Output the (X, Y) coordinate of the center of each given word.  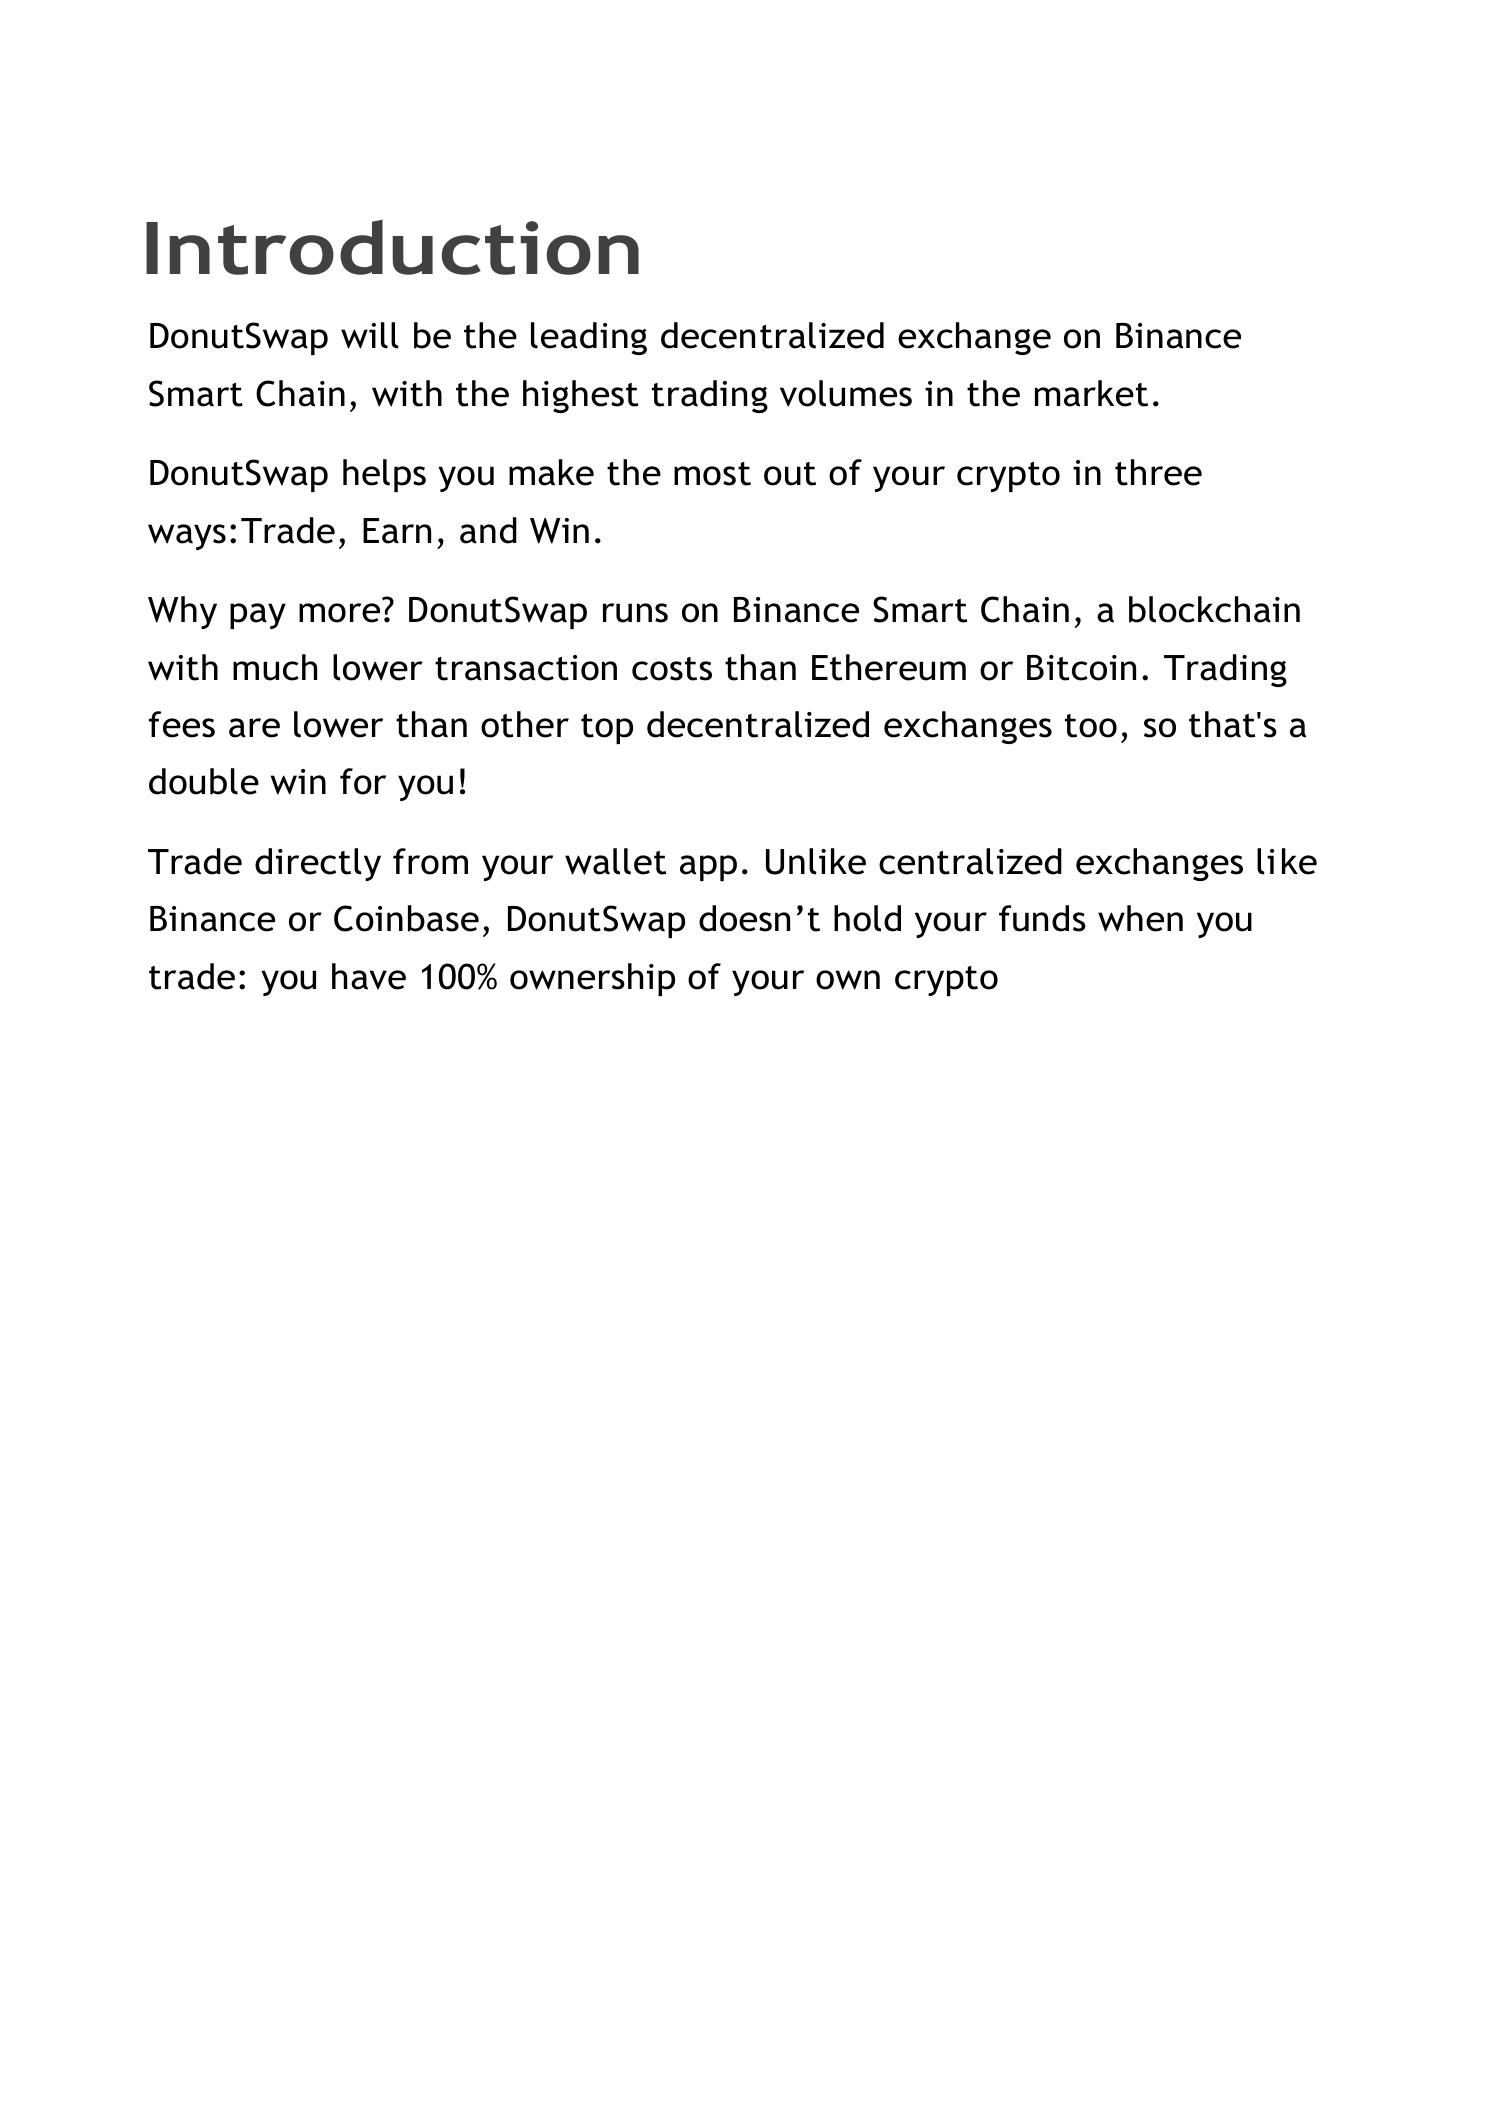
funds (1042, 918)
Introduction (392, 247)
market (1091, 393)
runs (635, 613)
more (339, 613)
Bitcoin (1081, 668)
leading (589, 338)
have (369, 976)
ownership (592, 979)
